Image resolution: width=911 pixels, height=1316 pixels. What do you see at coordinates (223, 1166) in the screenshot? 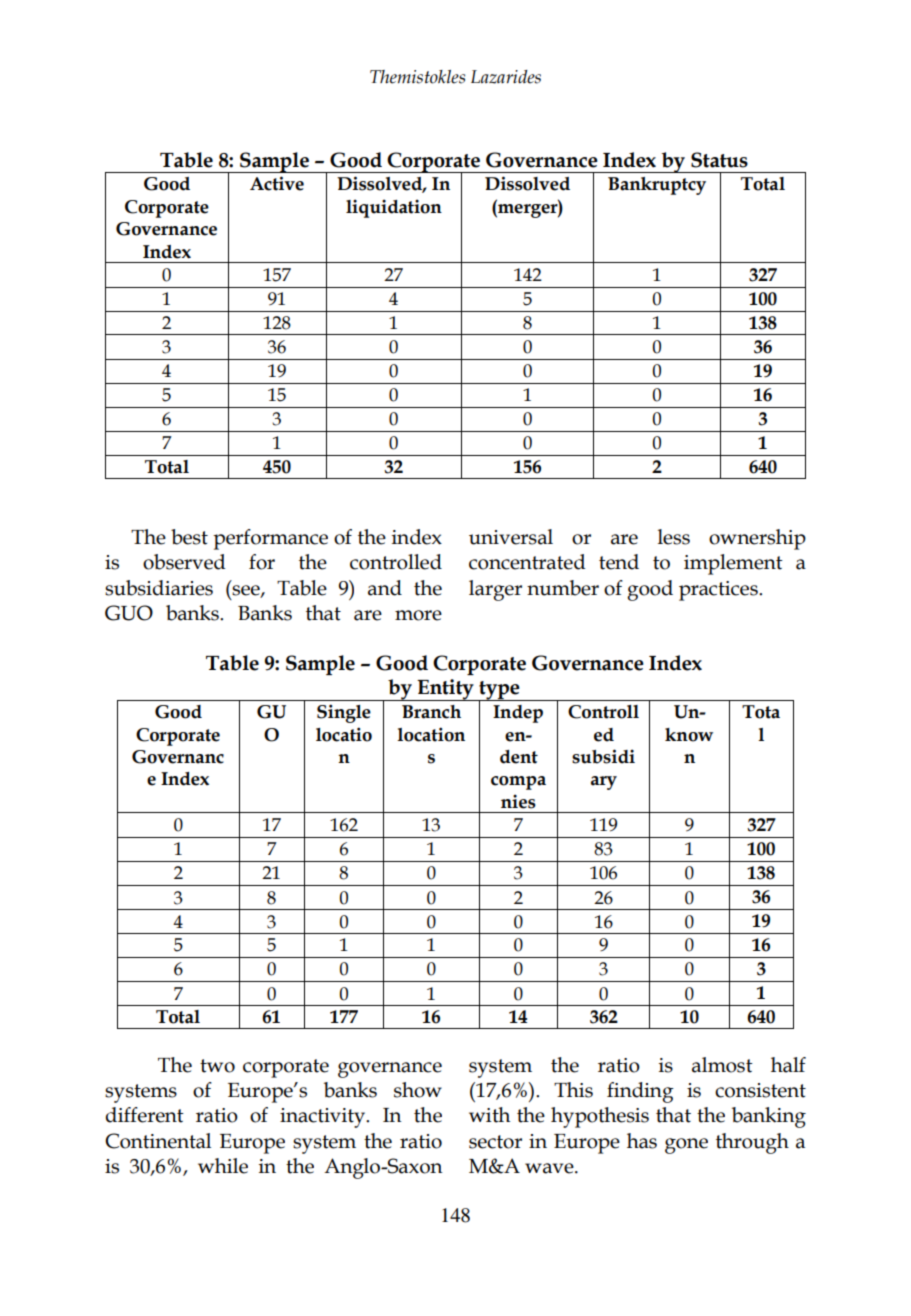
I see `while` at bounding box center [223, 1166].
